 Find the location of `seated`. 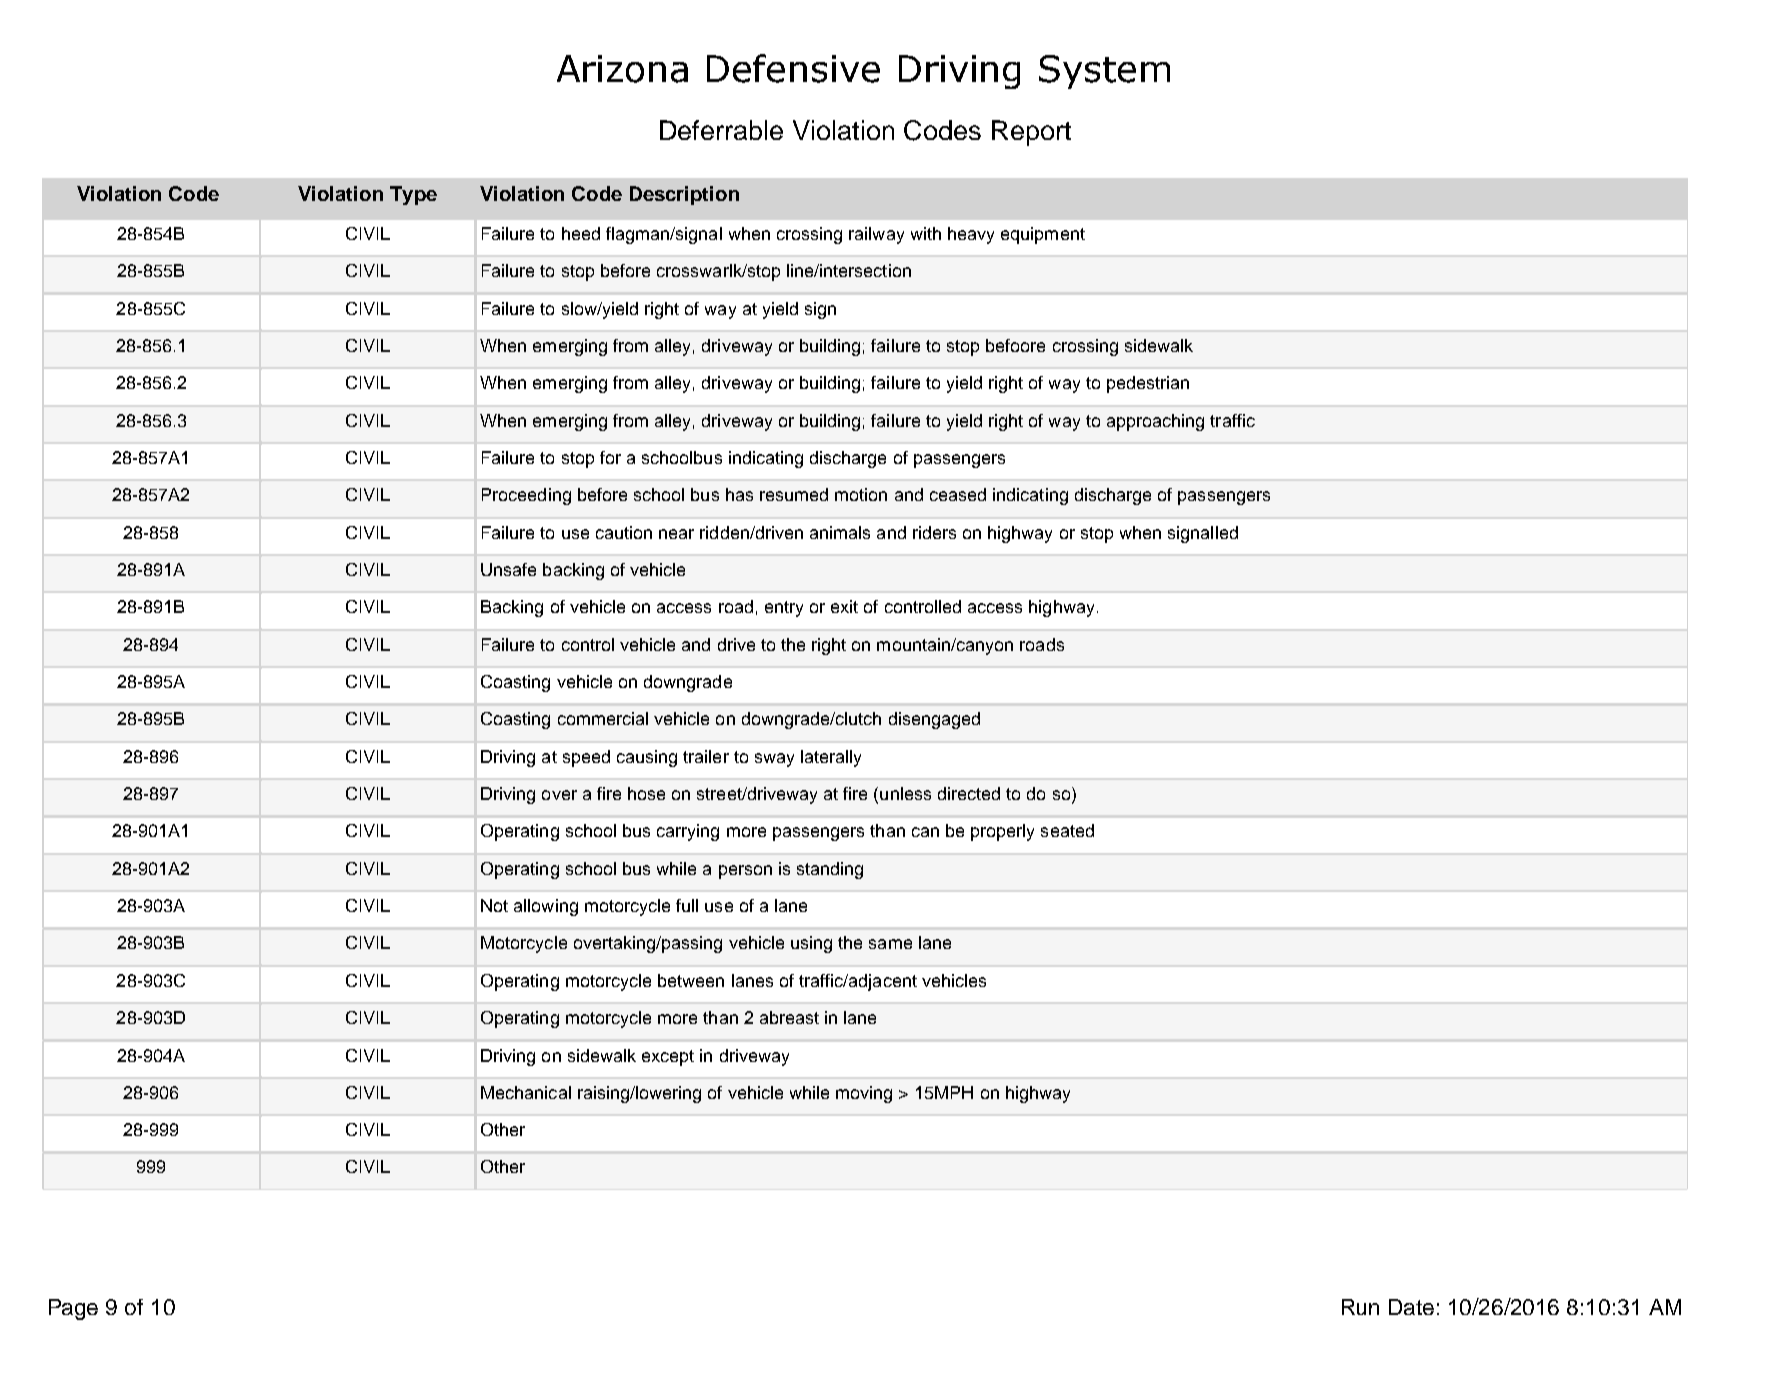

seated is located at coordinates (1067, 830).
